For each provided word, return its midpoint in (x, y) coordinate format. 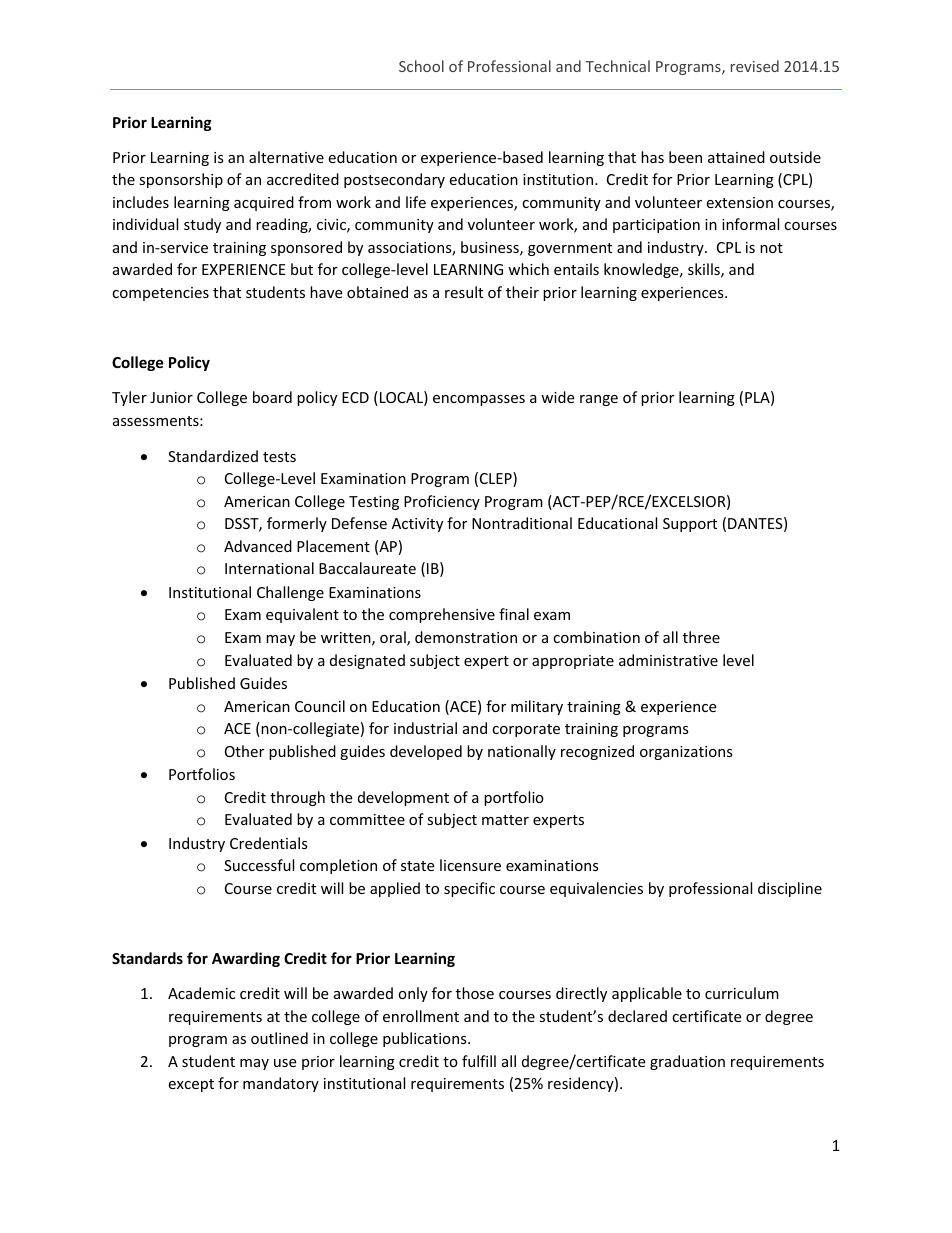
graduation (687, 1062)
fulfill (479, 1061)
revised (755, 66)
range (599, 400)
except (191, 1085)
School (421, 66)
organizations (686, 753)
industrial (425, 728)
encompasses (479, 400)
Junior (171, 397)
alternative (286, 157)
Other (244, 751)
